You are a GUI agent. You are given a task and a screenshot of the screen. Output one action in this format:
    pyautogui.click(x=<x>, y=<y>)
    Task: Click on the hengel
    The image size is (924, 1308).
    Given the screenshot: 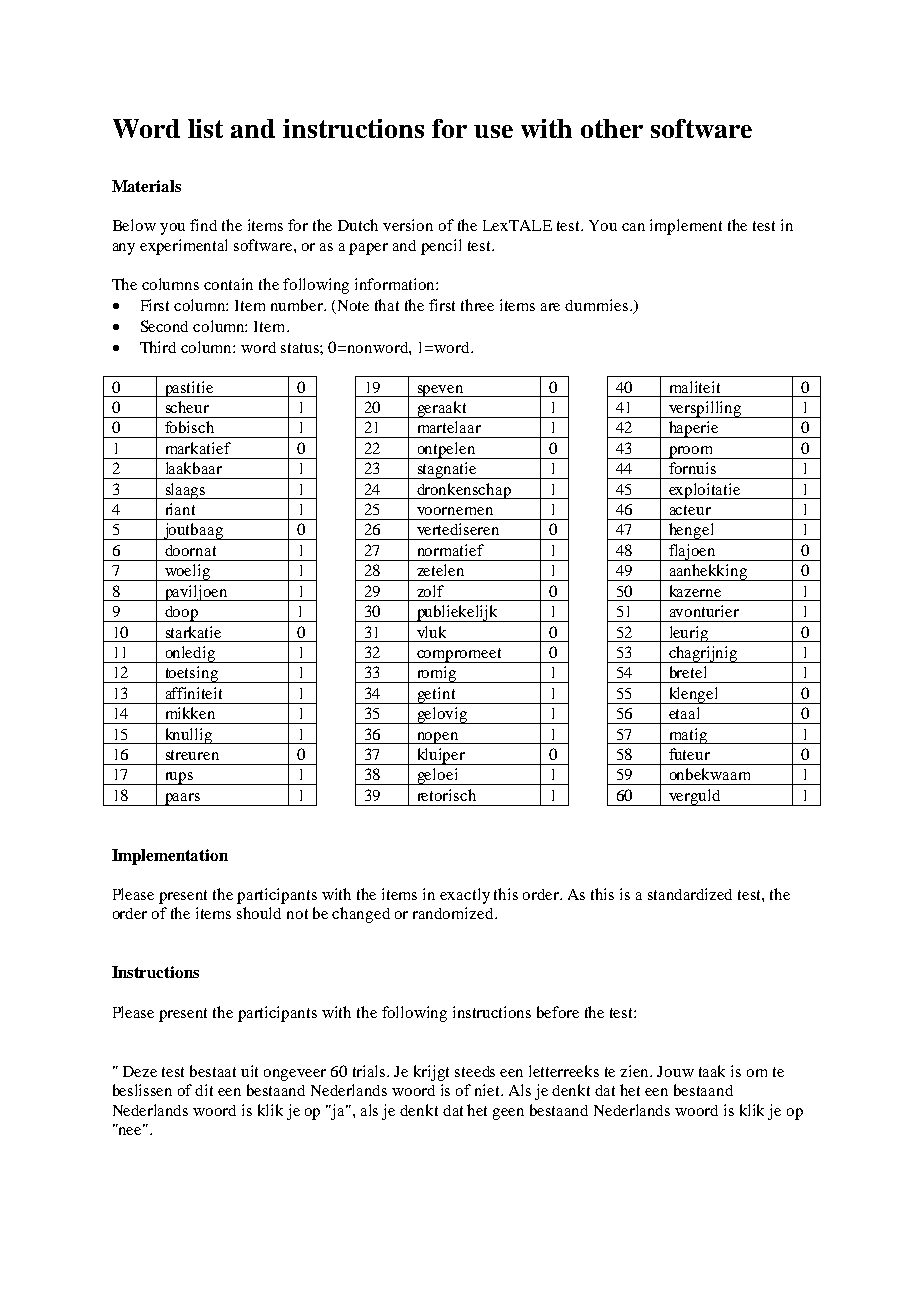 What is the action you would take?
    pyautogui.click(x=692, y=531)
